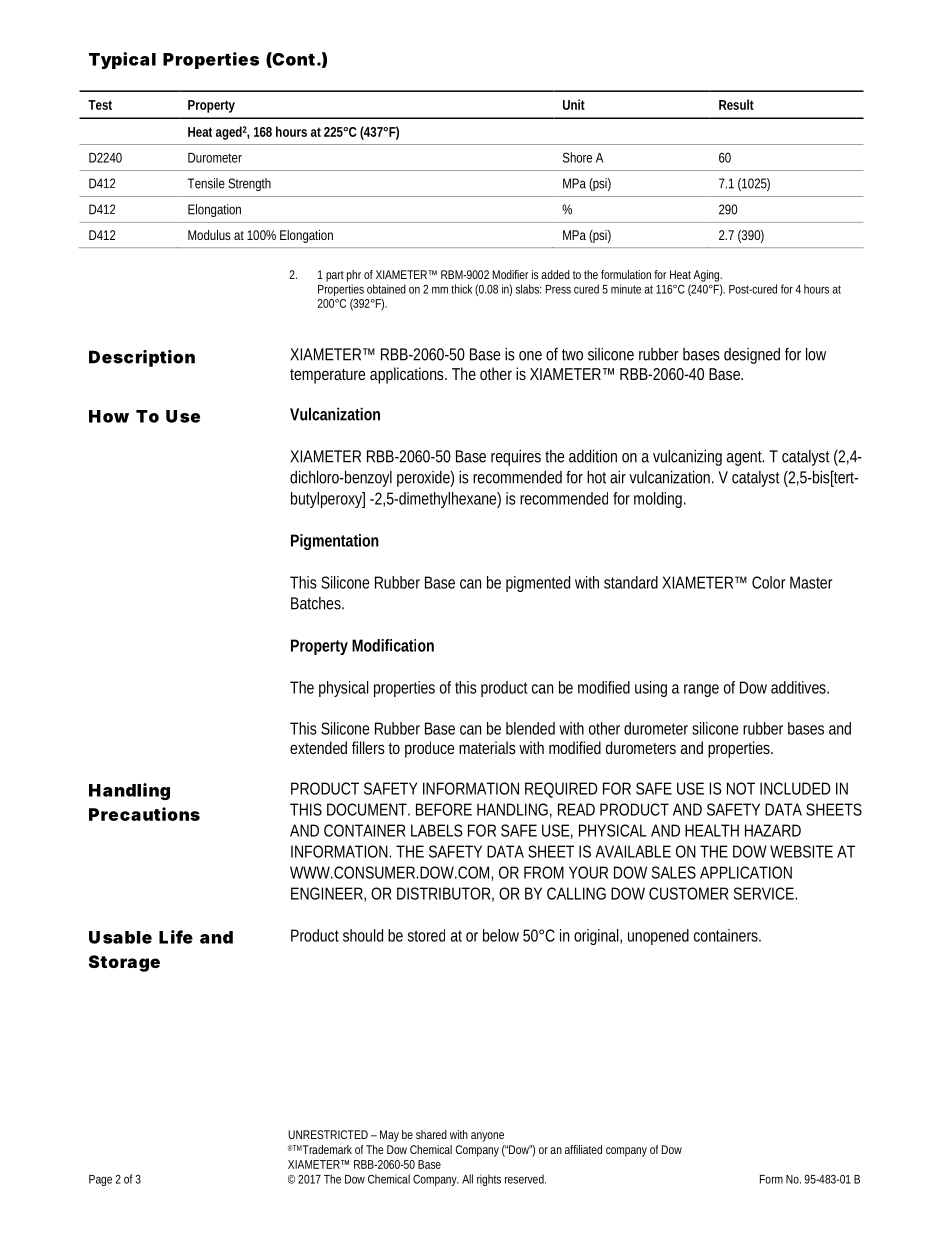 This screenshot has height=1233, width=952. I want to click on ENGINEER, so click(327, 893).
